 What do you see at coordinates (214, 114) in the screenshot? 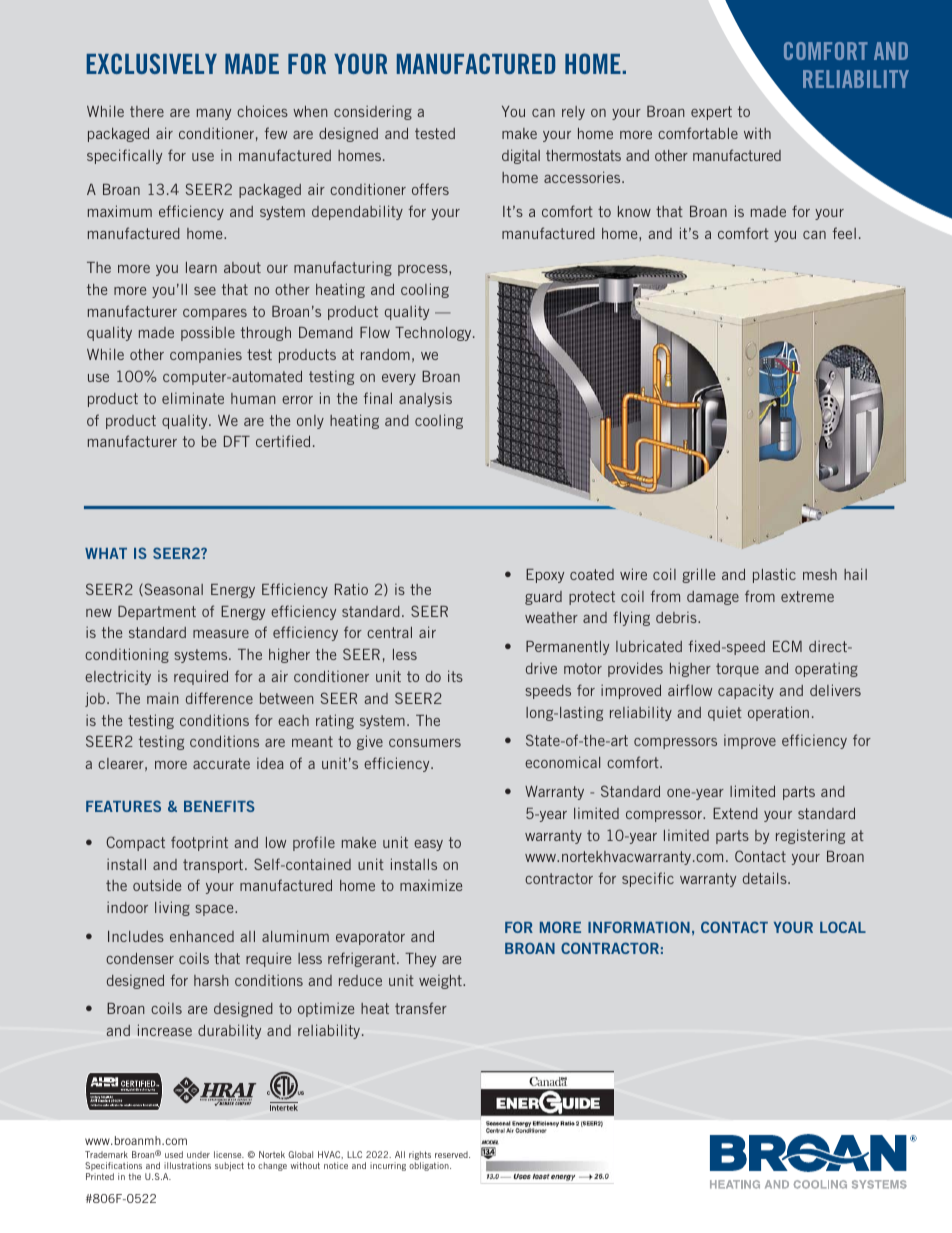
I see `many` at bounding box center [214, 114].
